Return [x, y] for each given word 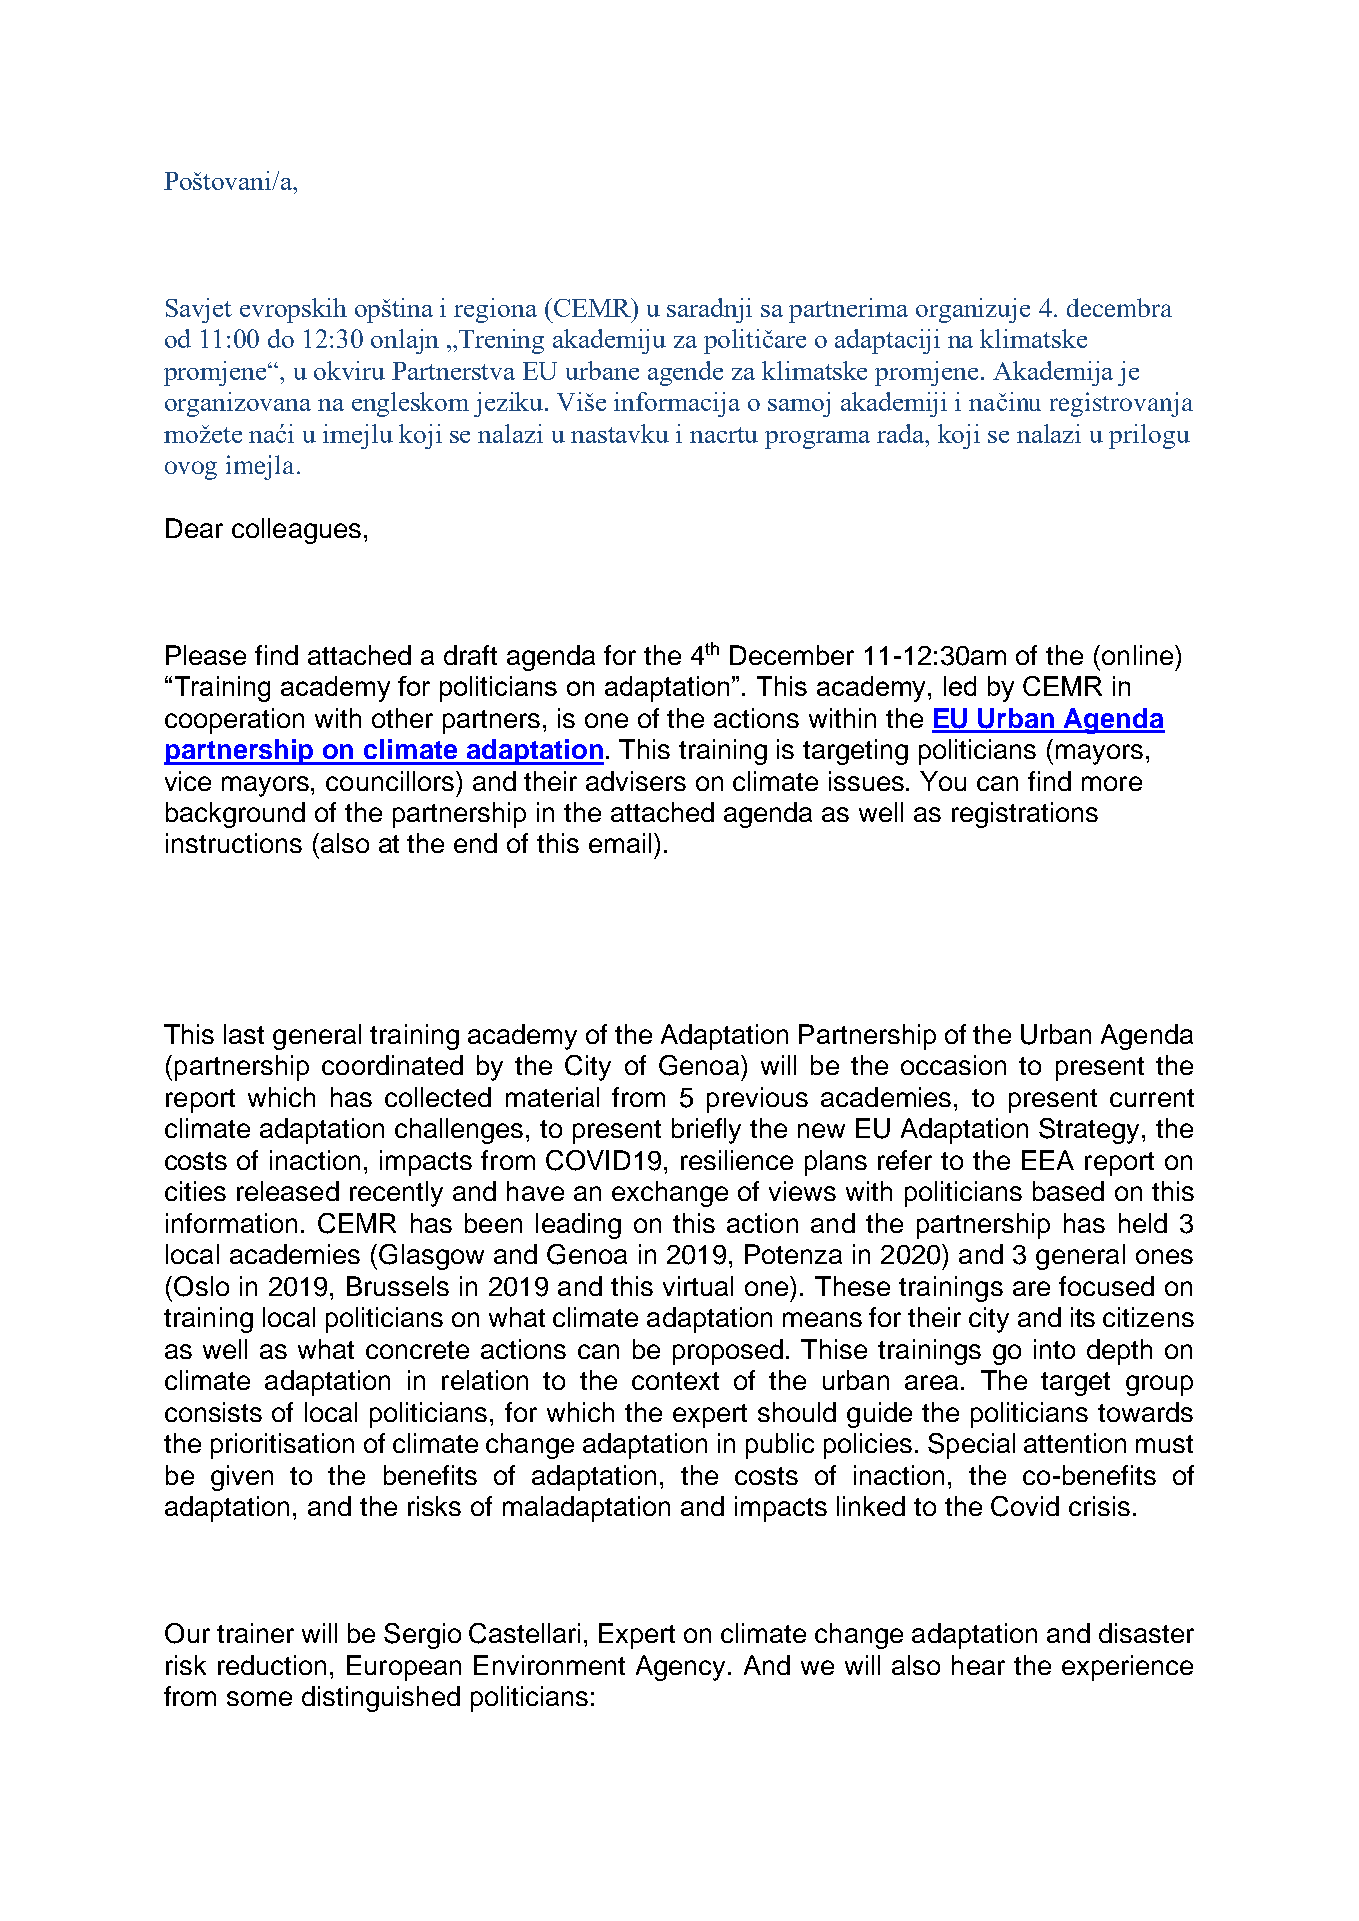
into [1054, 1349]
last [244, 1034]
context [675, 1381]
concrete [417, 1350]
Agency [682, 1668]
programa [817, 440]
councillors [391, 781]
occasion [953, 1065]
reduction [272, 1665]
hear [978, 1665]
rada [902, 433]
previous [757, 1100]
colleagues [296, 531]
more [1112, 783]
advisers [636, 781]
